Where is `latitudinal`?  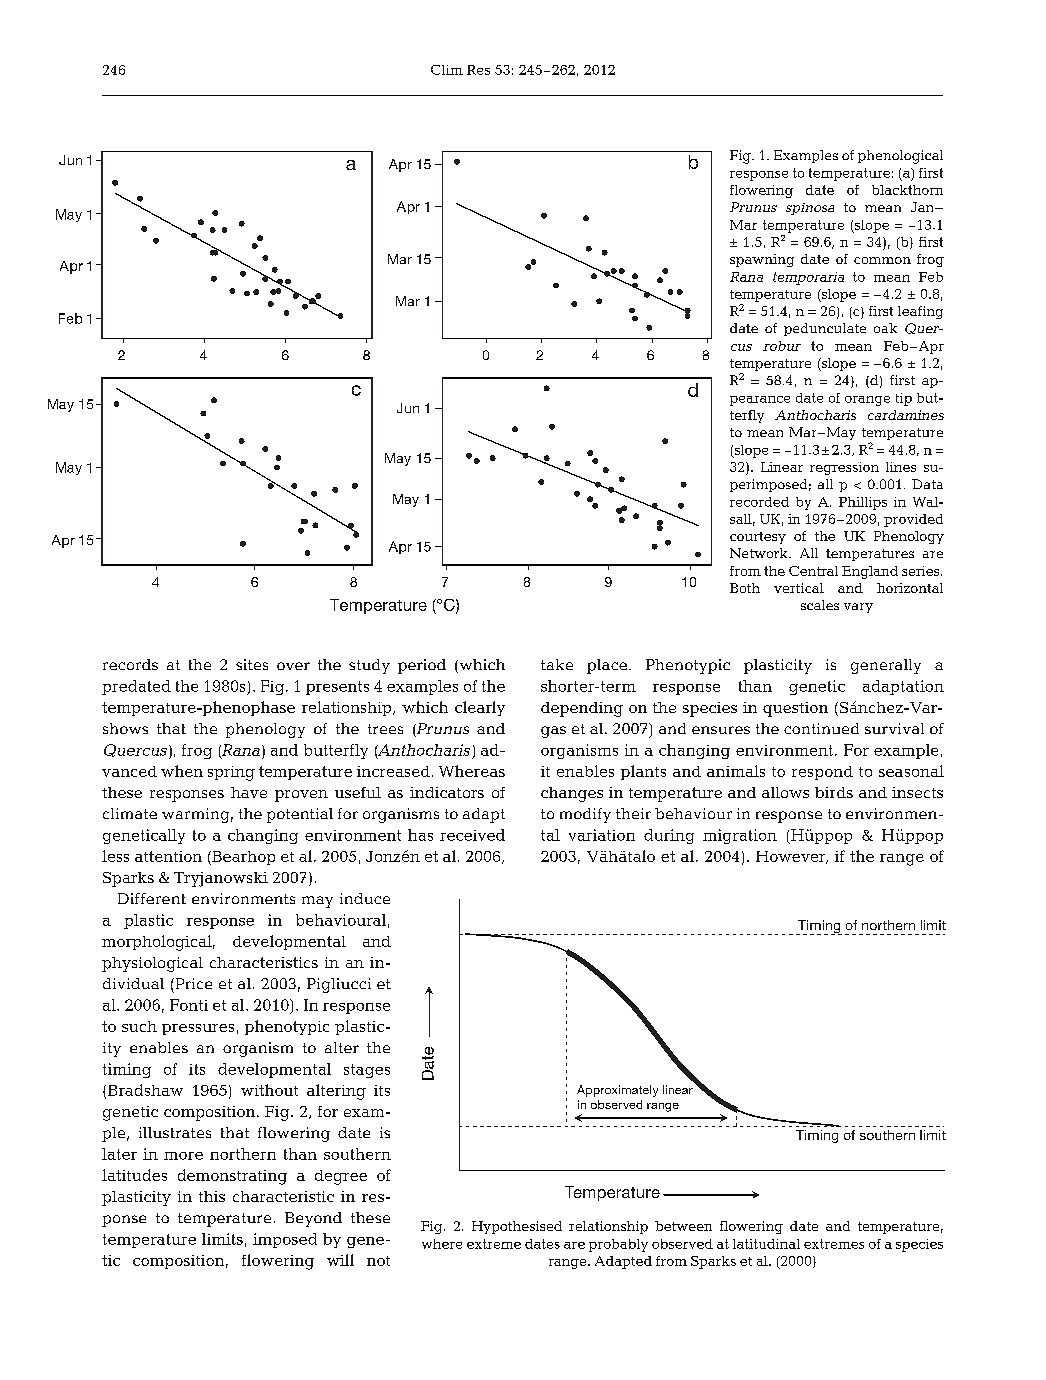
latitudinal is located at coordinates (766, 1244).
